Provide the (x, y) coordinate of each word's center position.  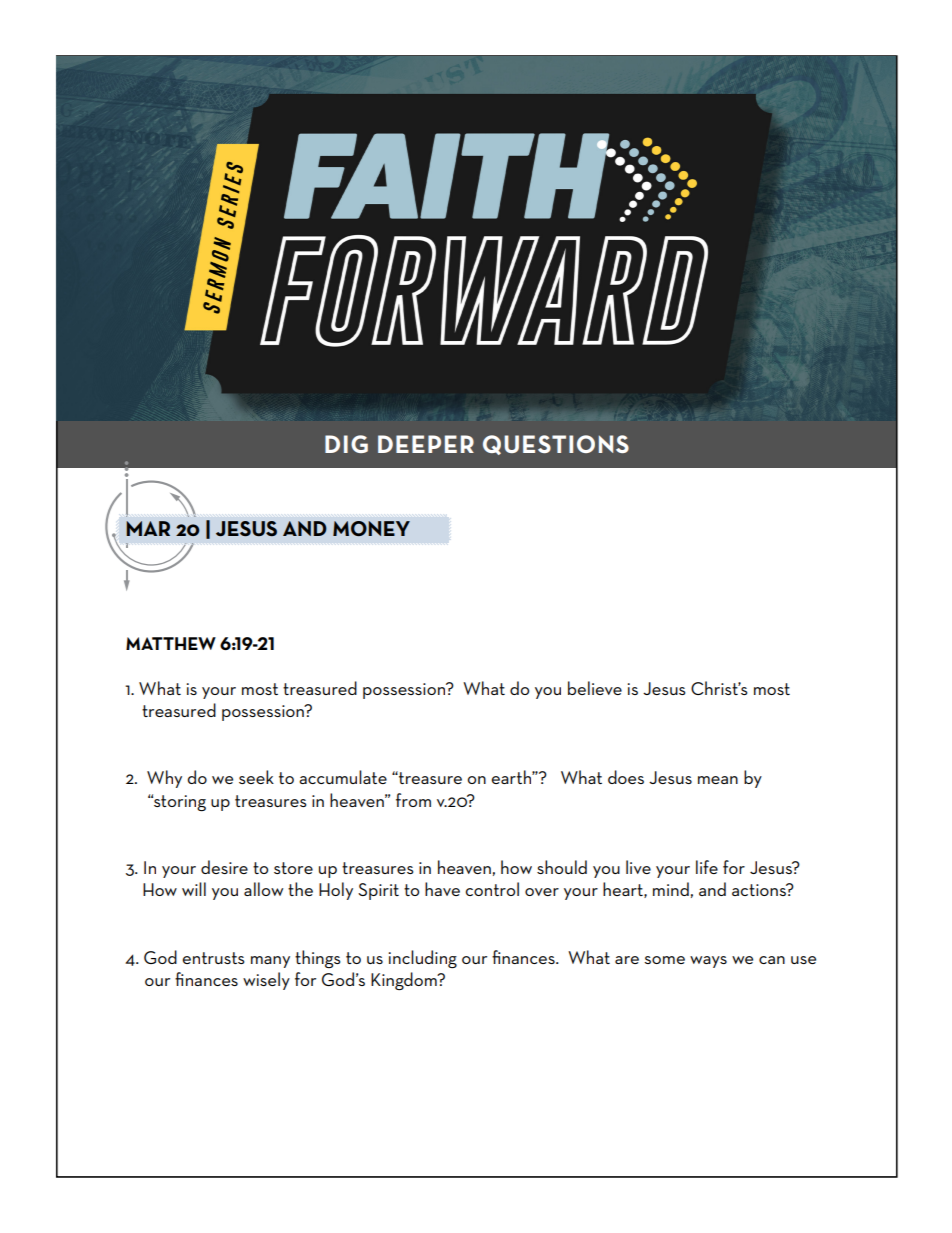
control (492, 889)
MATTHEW (171, 643)
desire (224, 867)
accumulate (343, 777)
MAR (148, 528)
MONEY (371, 528)
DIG (346, 444)
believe (595, 688)
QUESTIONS (556, 445)
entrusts (214, 958)
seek (256, 777)
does (626, 777)
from (413, 800)
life (707, 867)
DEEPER (426, 444)
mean (718, 780)
